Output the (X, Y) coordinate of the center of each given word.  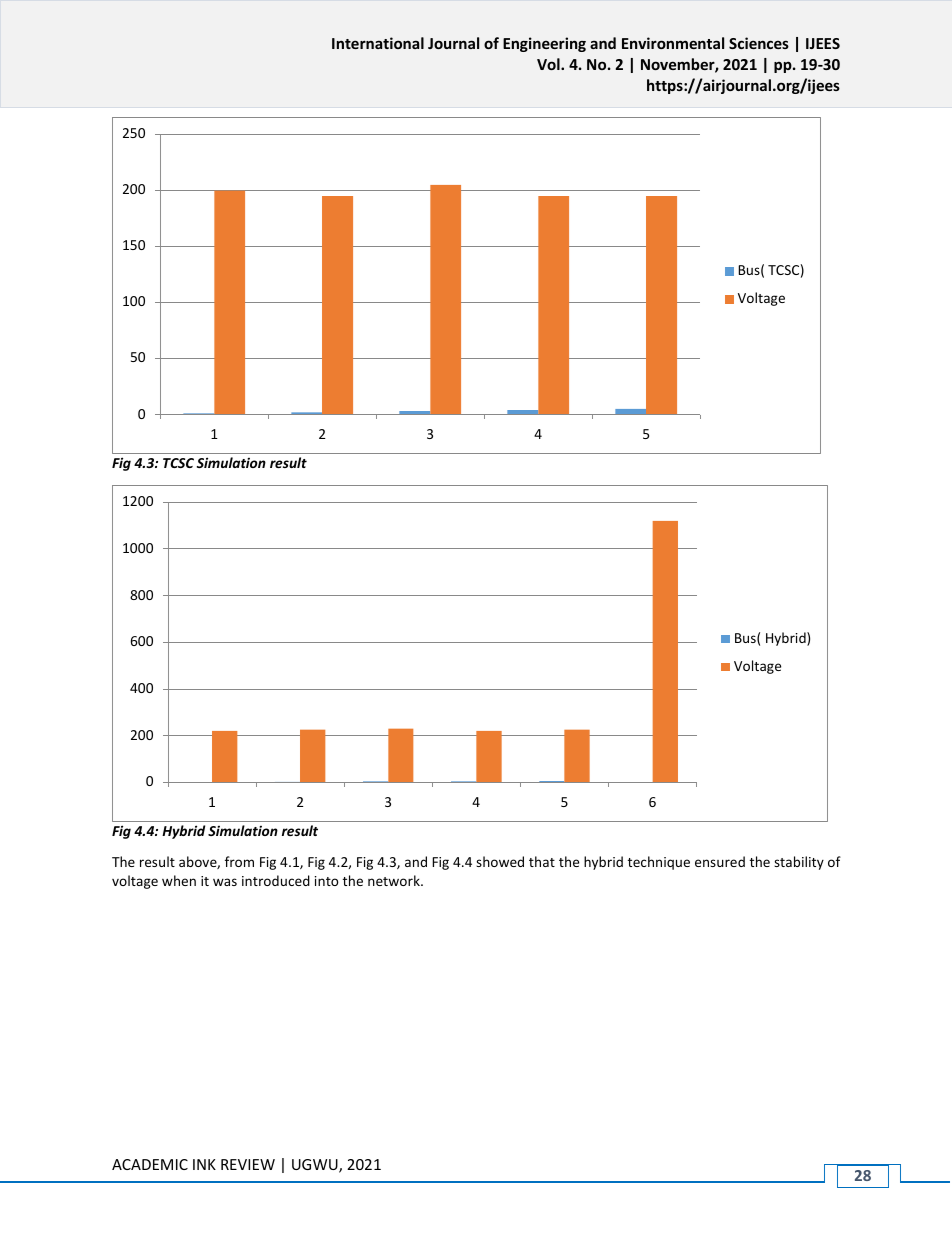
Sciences (759, 43)
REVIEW (248, 1164)
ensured (720, 861)
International (378, 43)
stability (799, 863)
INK (204, 1164)
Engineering (544, 44)
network (395, 880)
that (542, 861)
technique (659, 863)
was (225, 882)
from (239, 861)
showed (500, 861)
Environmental (673, 43)
